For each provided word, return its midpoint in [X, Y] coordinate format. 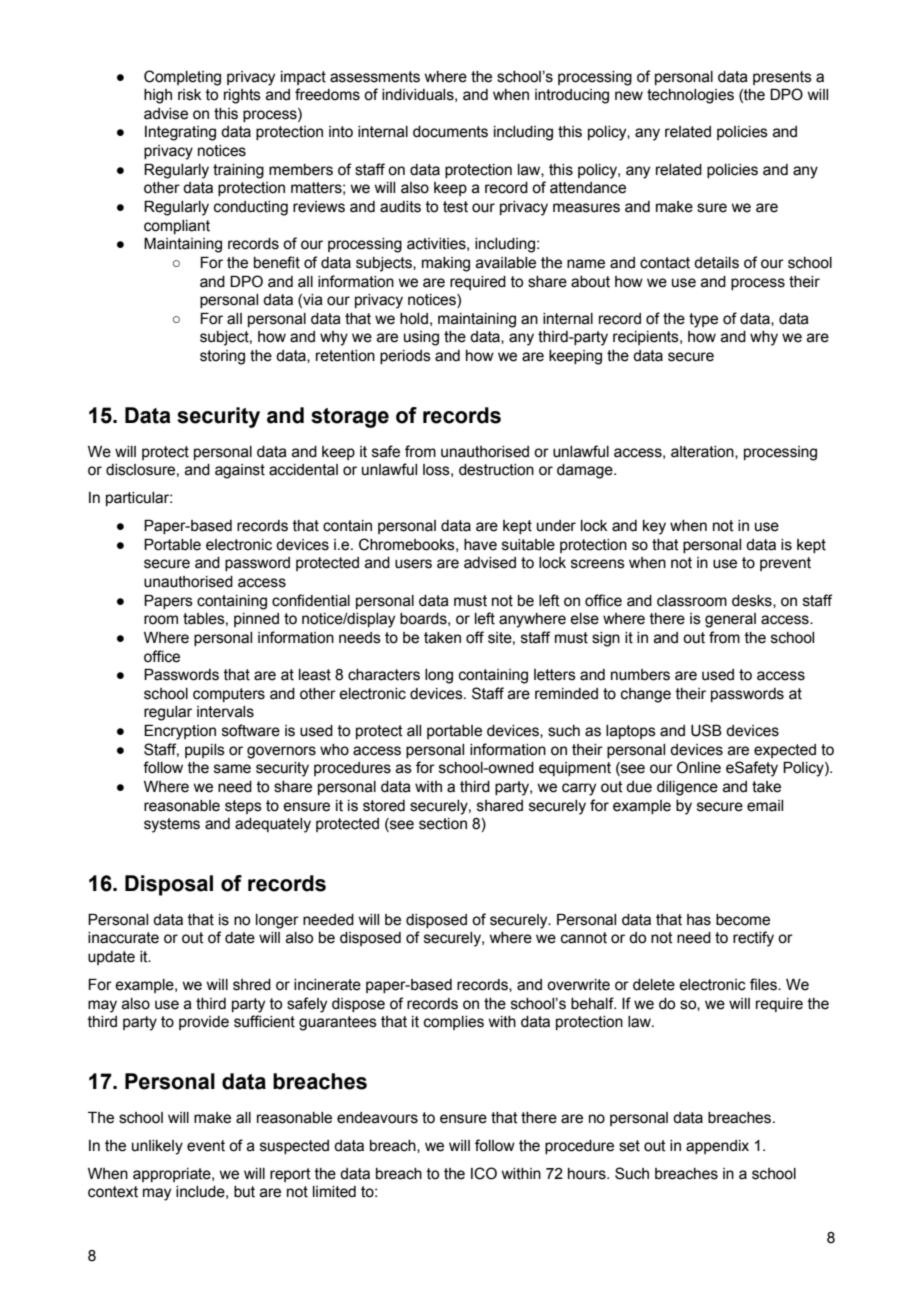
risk [189, 95]
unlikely [157, 1147]
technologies [690, 96]
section [443, 824]
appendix [717, 1147]
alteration [703, 452]
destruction [496, 470]
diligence [687, 788]
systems [172, 825]
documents [450, 132]
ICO [484, 1173]
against [240, 471]
